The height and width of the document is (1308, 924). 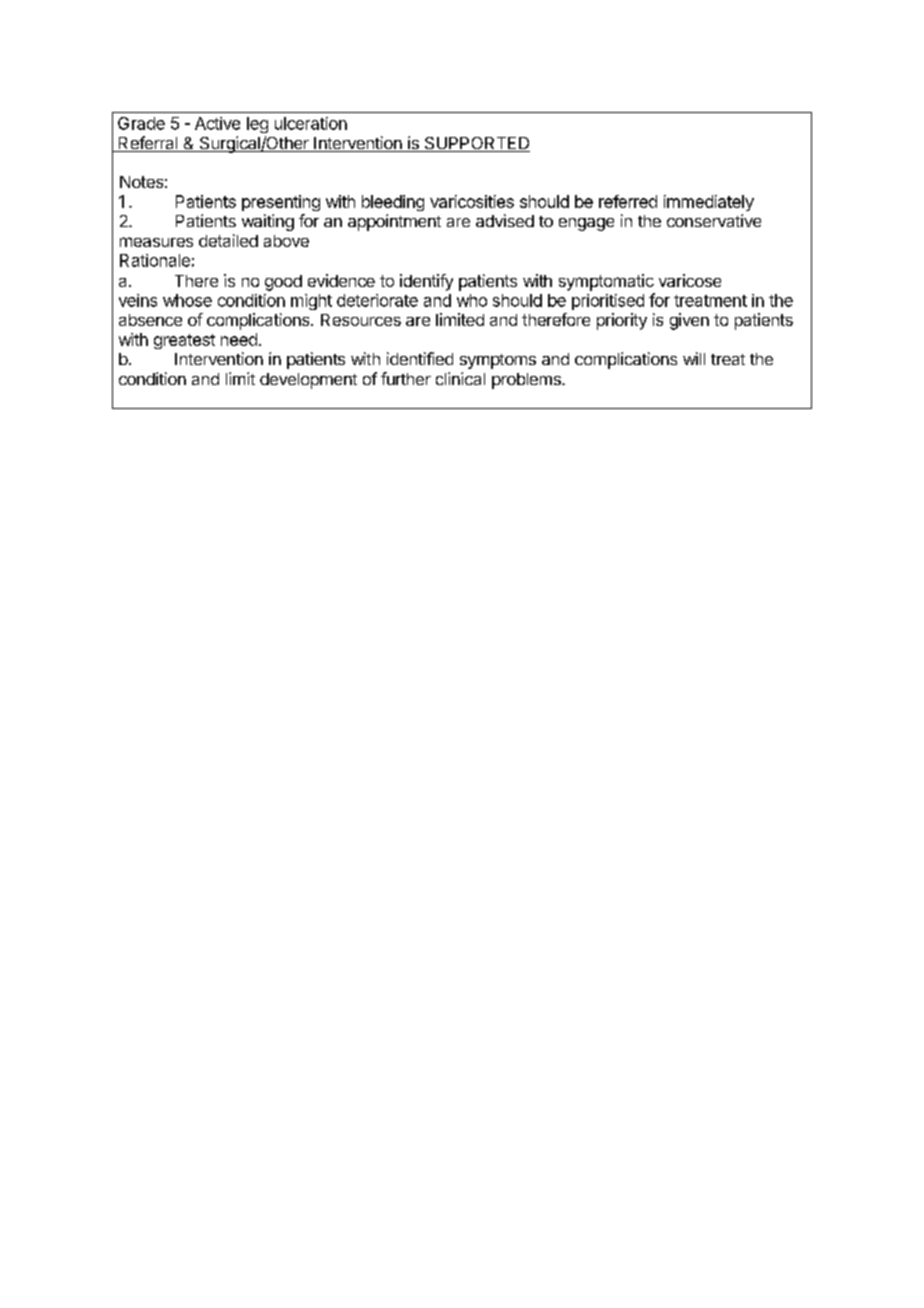 What do you see at coordinates (709, 203) in the document?
I see `immediately` at bounding box center [709, 203].
